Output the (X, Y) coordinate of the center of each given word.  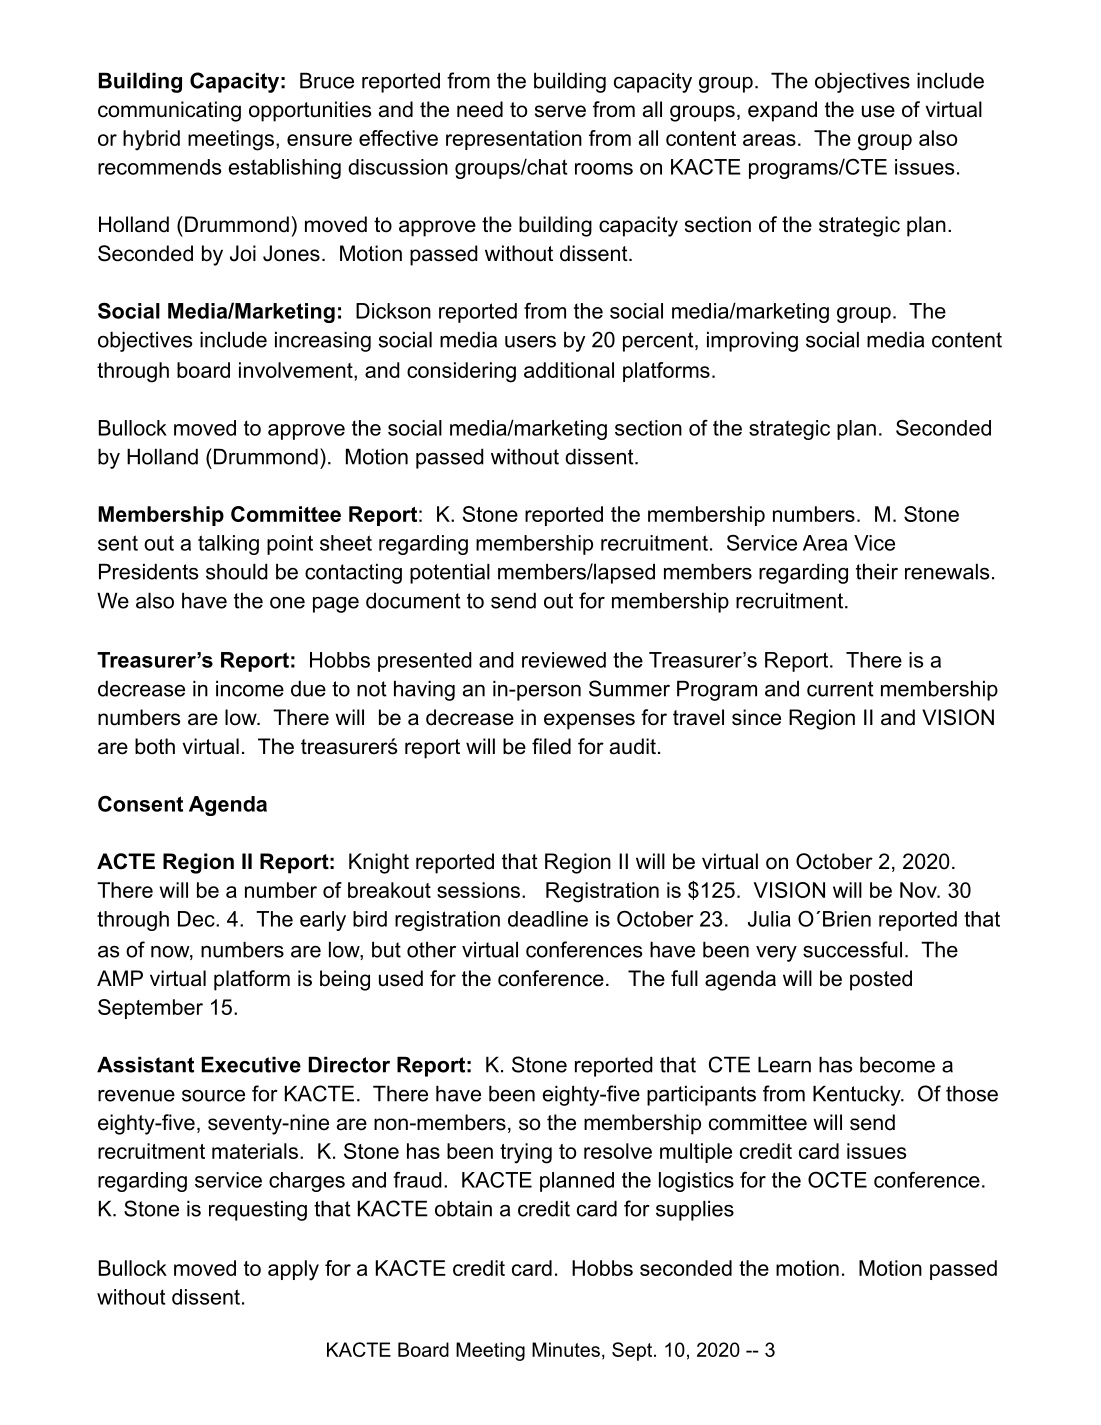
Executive (251, 1064)
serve (560, 111)
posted (881, 980)
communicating (169, 111)
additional (569, 370)
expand (782, 111)
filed (551, 746)
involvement (297, 370)
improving (752, 341)
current (840, 689)
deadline (548, 919)
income (250, 688)
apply (293, 1270)
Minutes (566, 1349)
